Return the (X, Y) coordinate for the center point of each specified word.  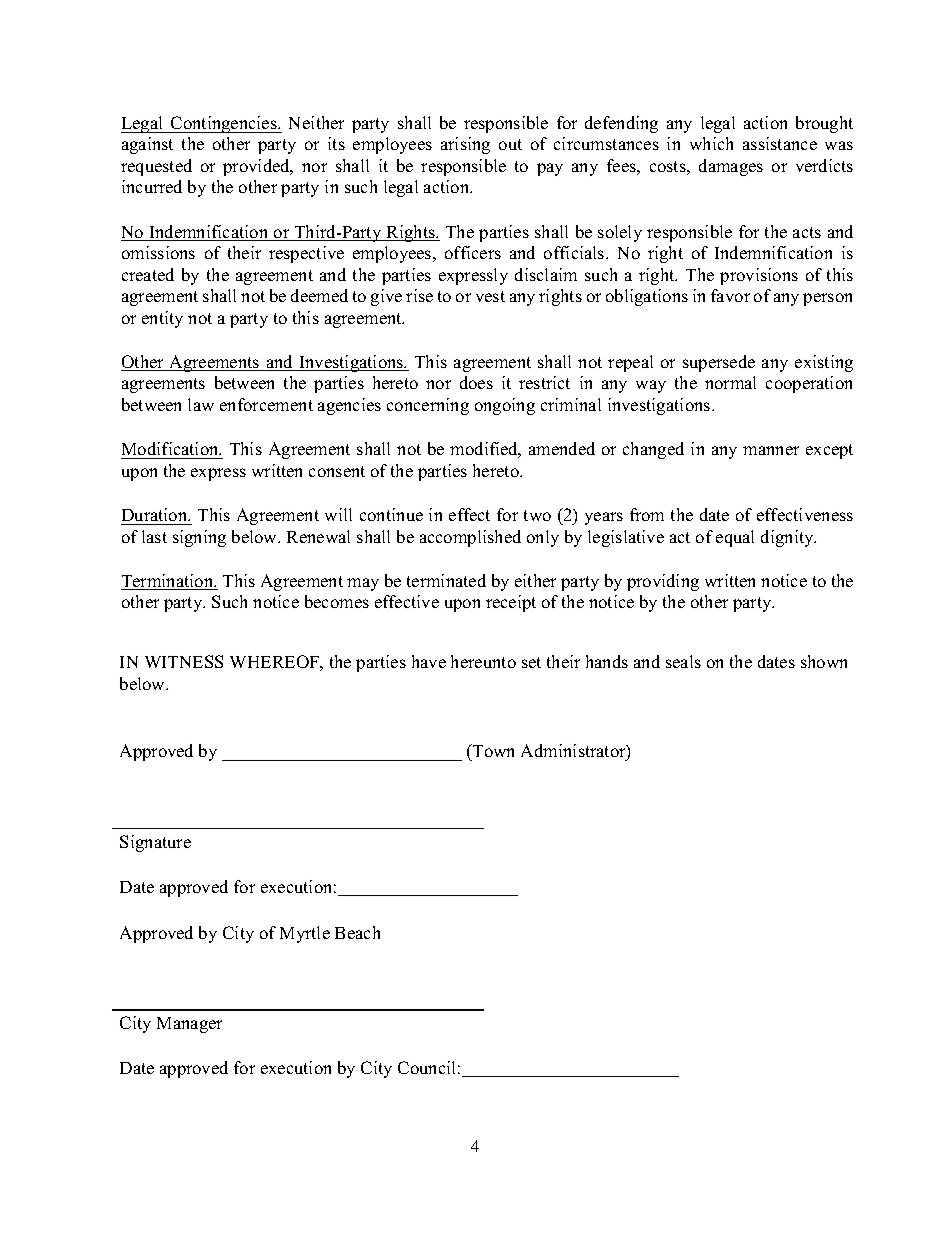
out (510, 144)
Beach (357, 932)
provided (257, 167)
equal (735, 538)
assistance (780, 143)
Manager (189, 1025)
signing (199, 538)
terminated (446, 580)
